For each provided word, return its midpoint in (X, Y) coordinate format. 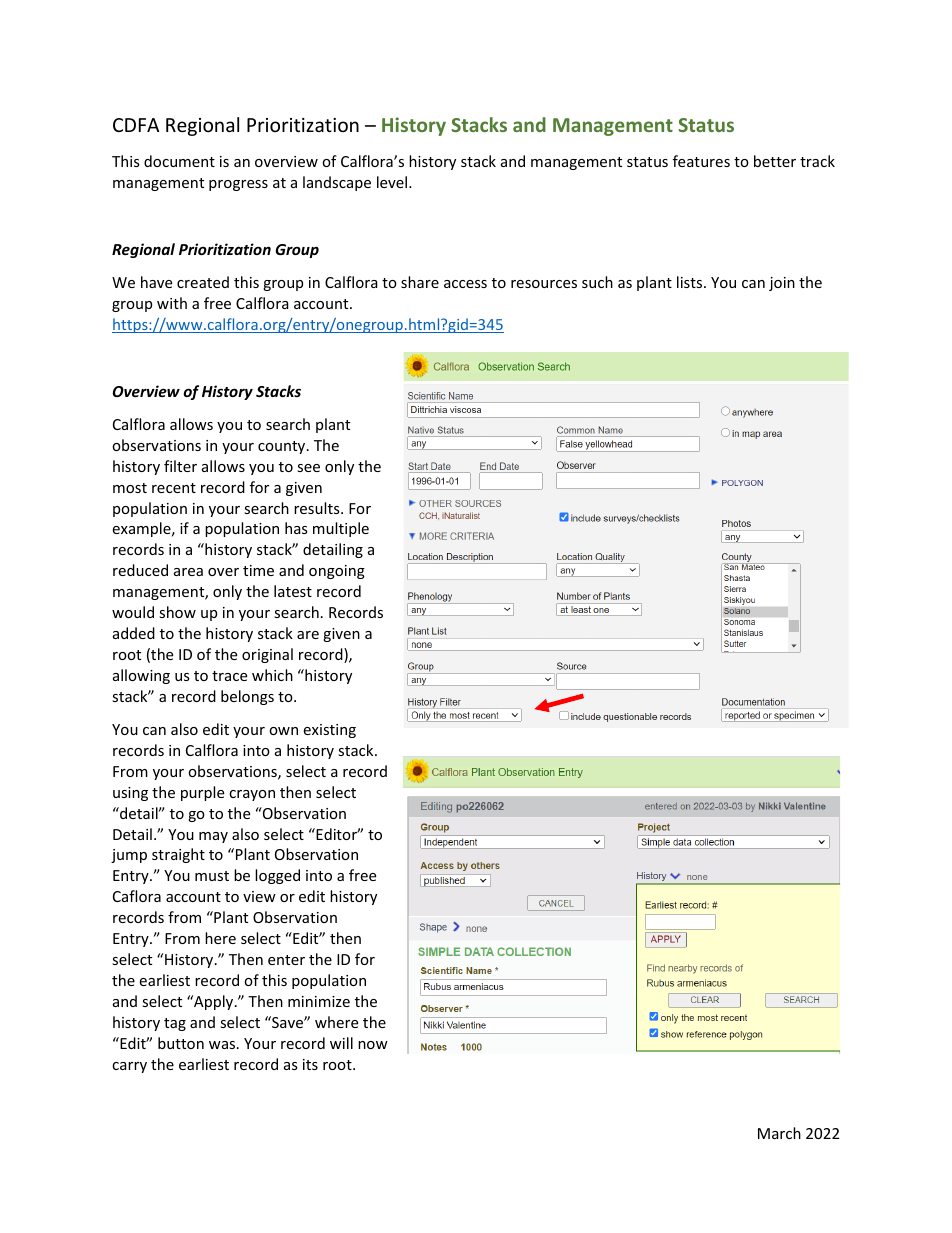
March (779, 1133)
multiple (341, 529)
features (701, 161)
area (188, 572)
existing (329, 731)
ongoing (337, 572)
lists (691, 282)
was (223, 1045)
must (212, 876)
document (179, 161)
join (782, 284)
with (172, 303)
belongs (247, 697)
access (465, 284)
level (393, 182)
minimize (319, 1001)
